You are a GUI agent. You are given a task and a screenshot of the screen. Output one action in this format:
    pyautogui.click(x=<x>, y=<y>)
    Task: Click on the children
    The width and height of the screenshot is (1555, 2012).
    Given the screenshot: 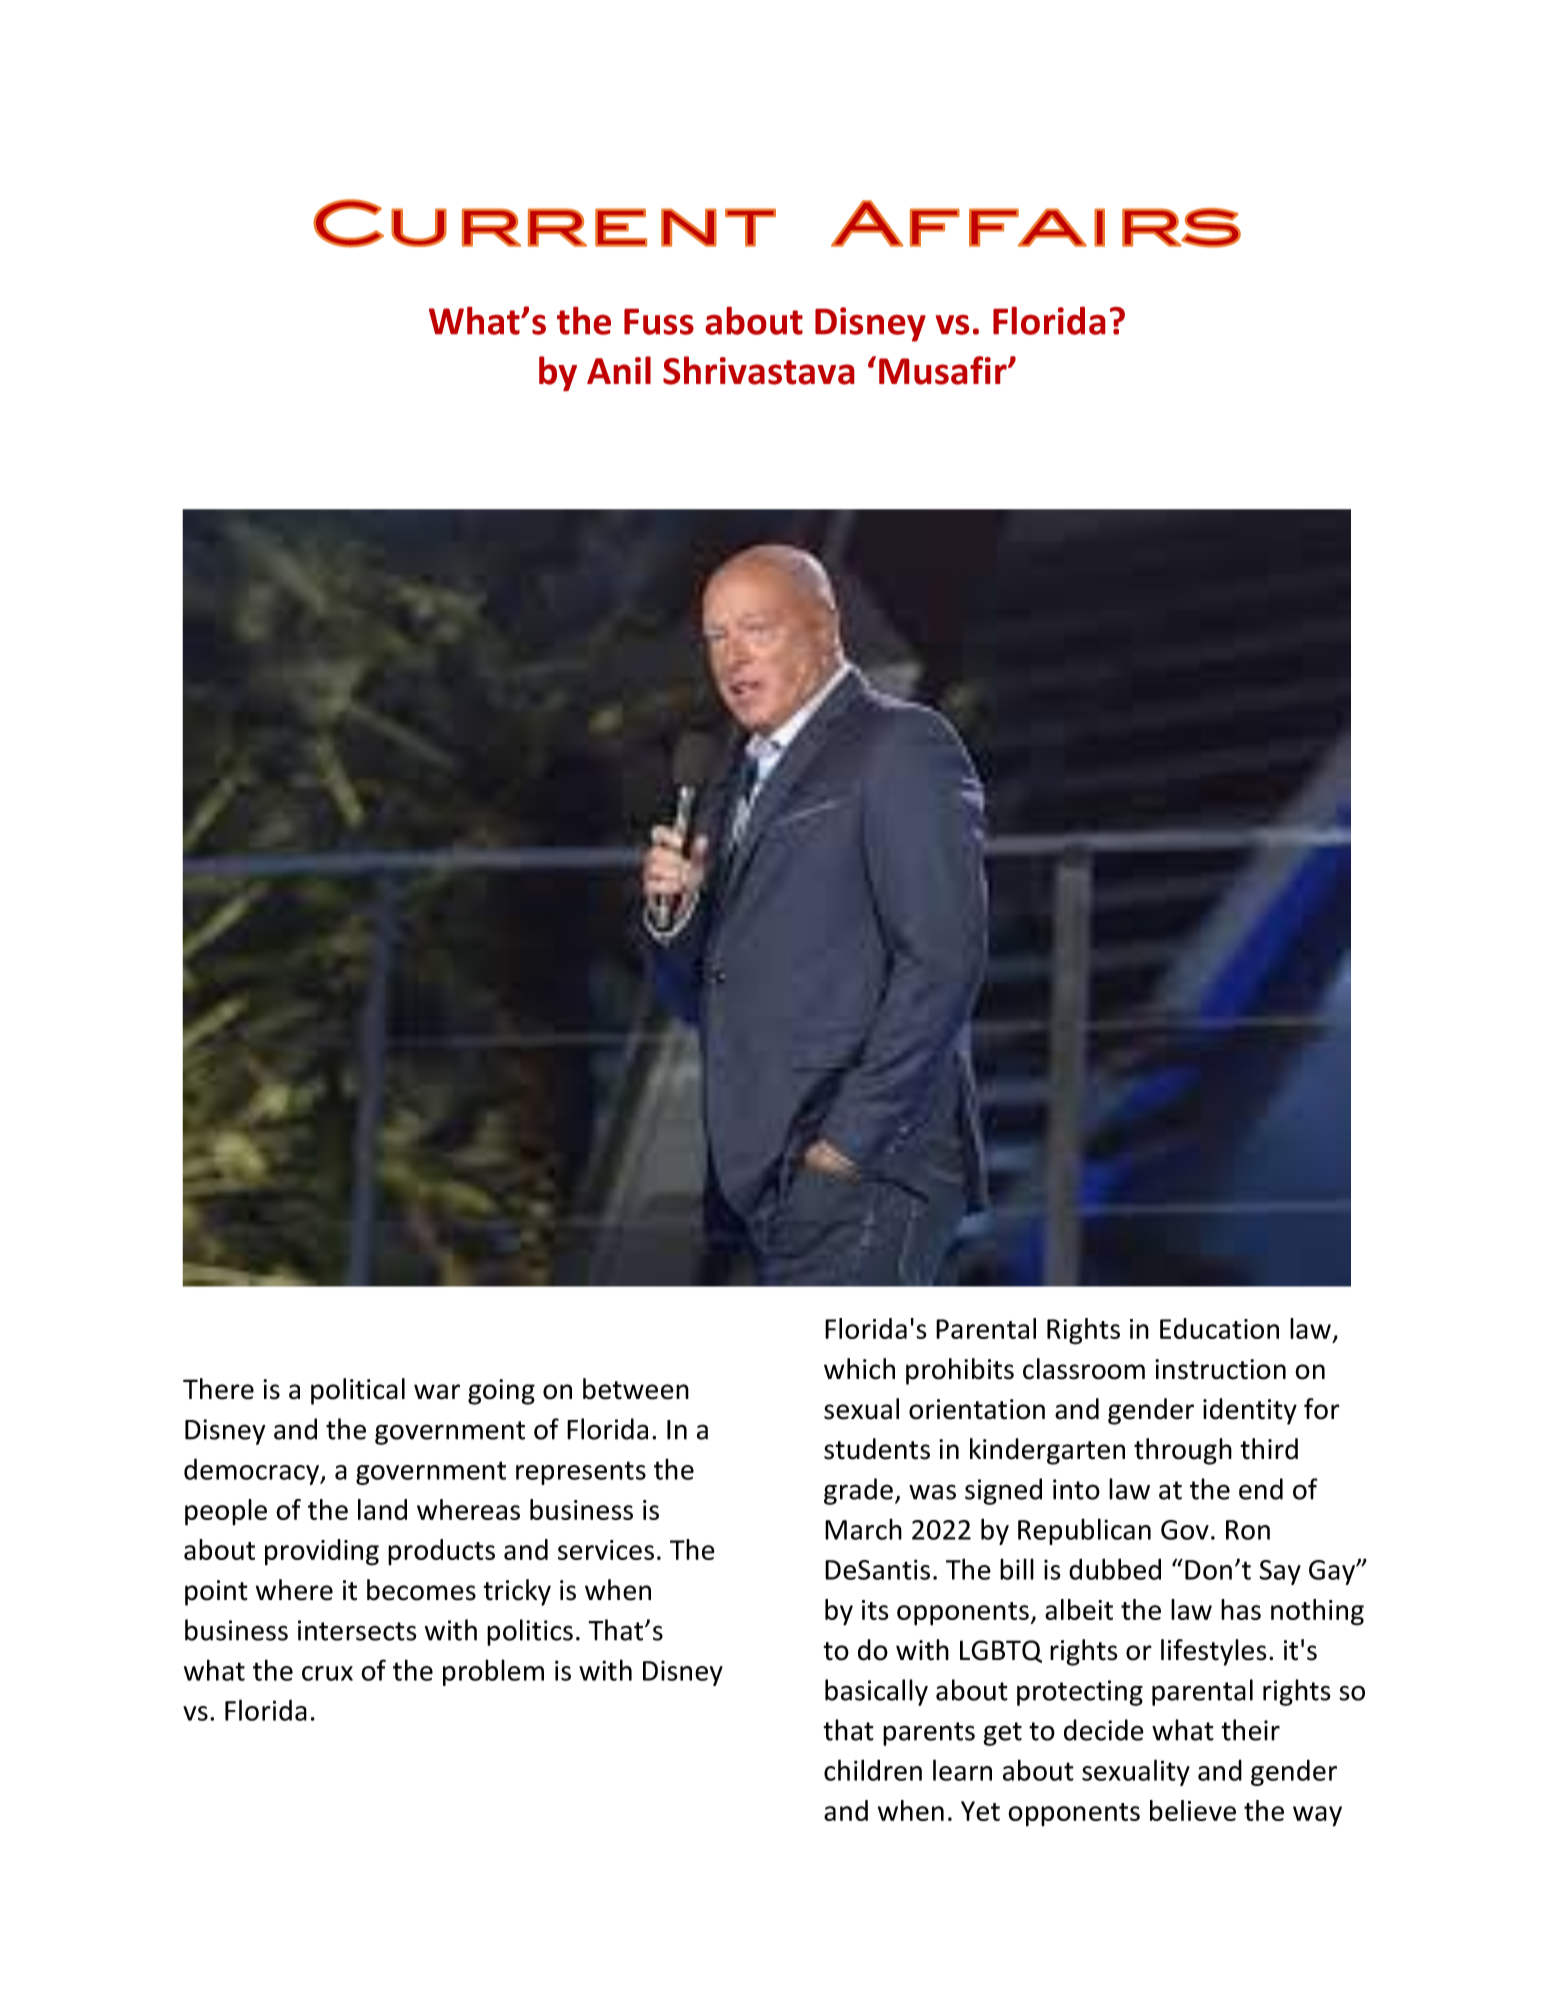 What is the action you would take?
    pyautogui.click(x=873, y=1770)
